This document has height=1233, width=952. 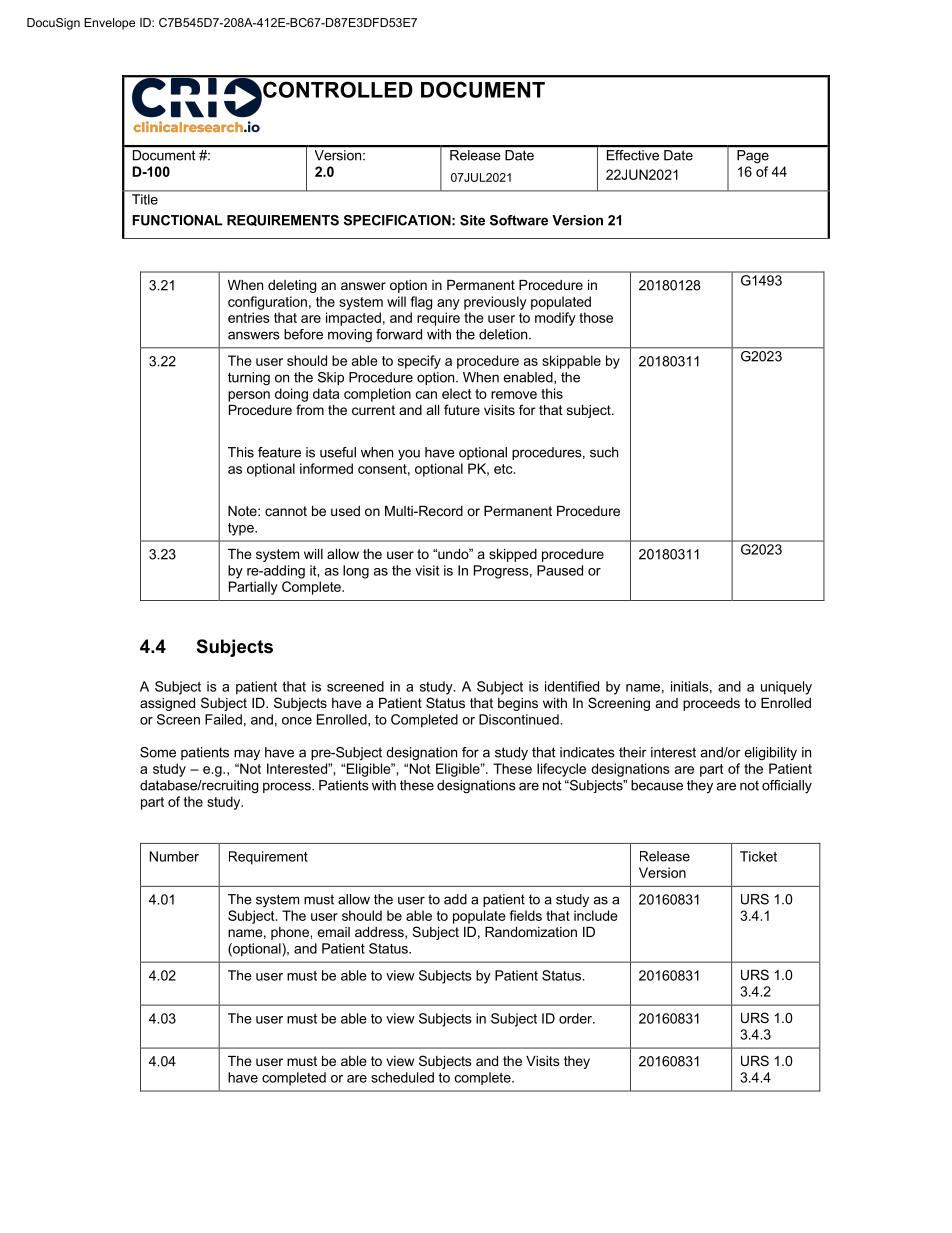 I want to click on Site, so click(x=472, y=220).
